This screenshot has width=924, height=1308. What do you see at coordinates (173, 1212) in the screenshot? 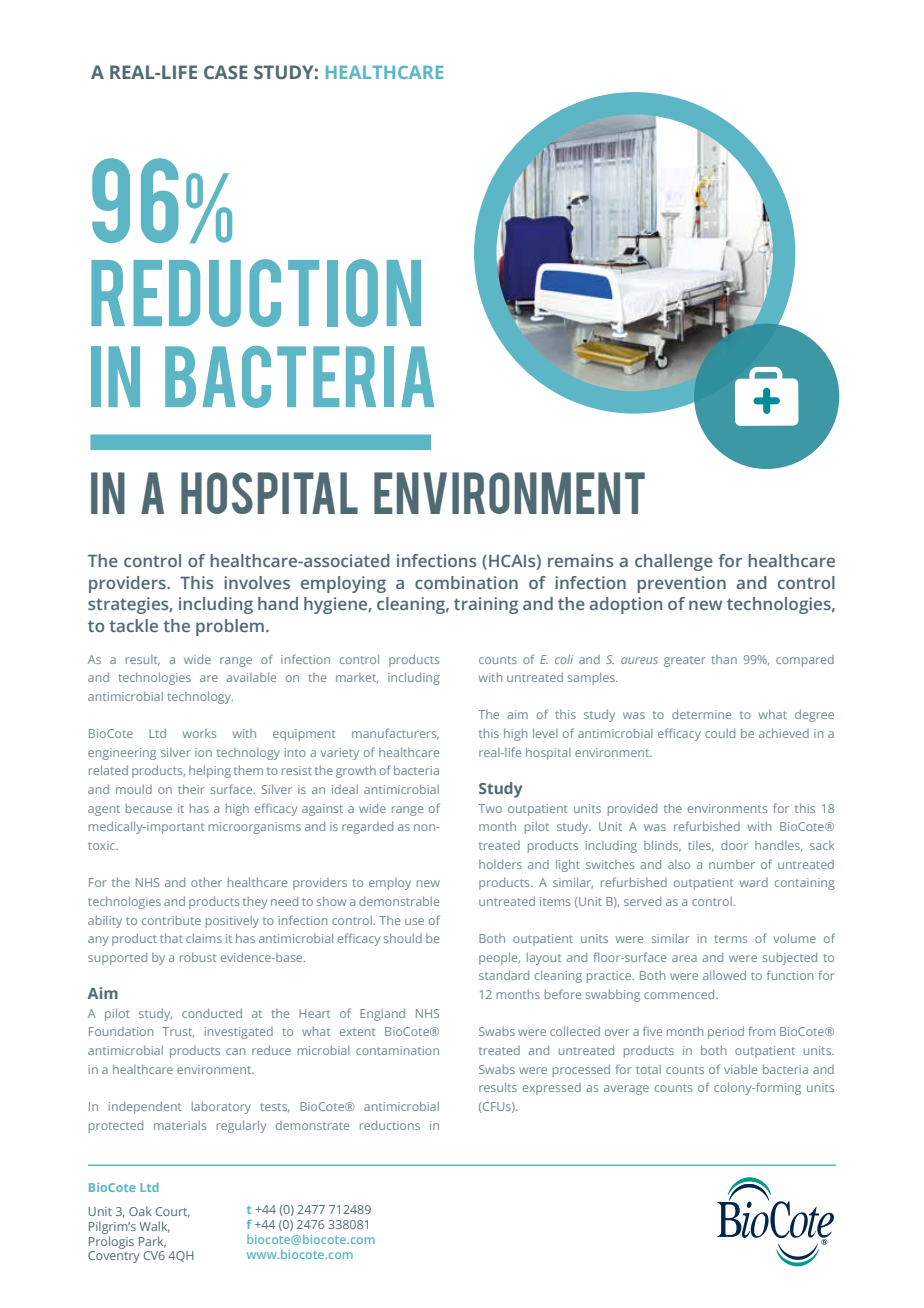
I see `Court` at bounding box center [173, 1212].
